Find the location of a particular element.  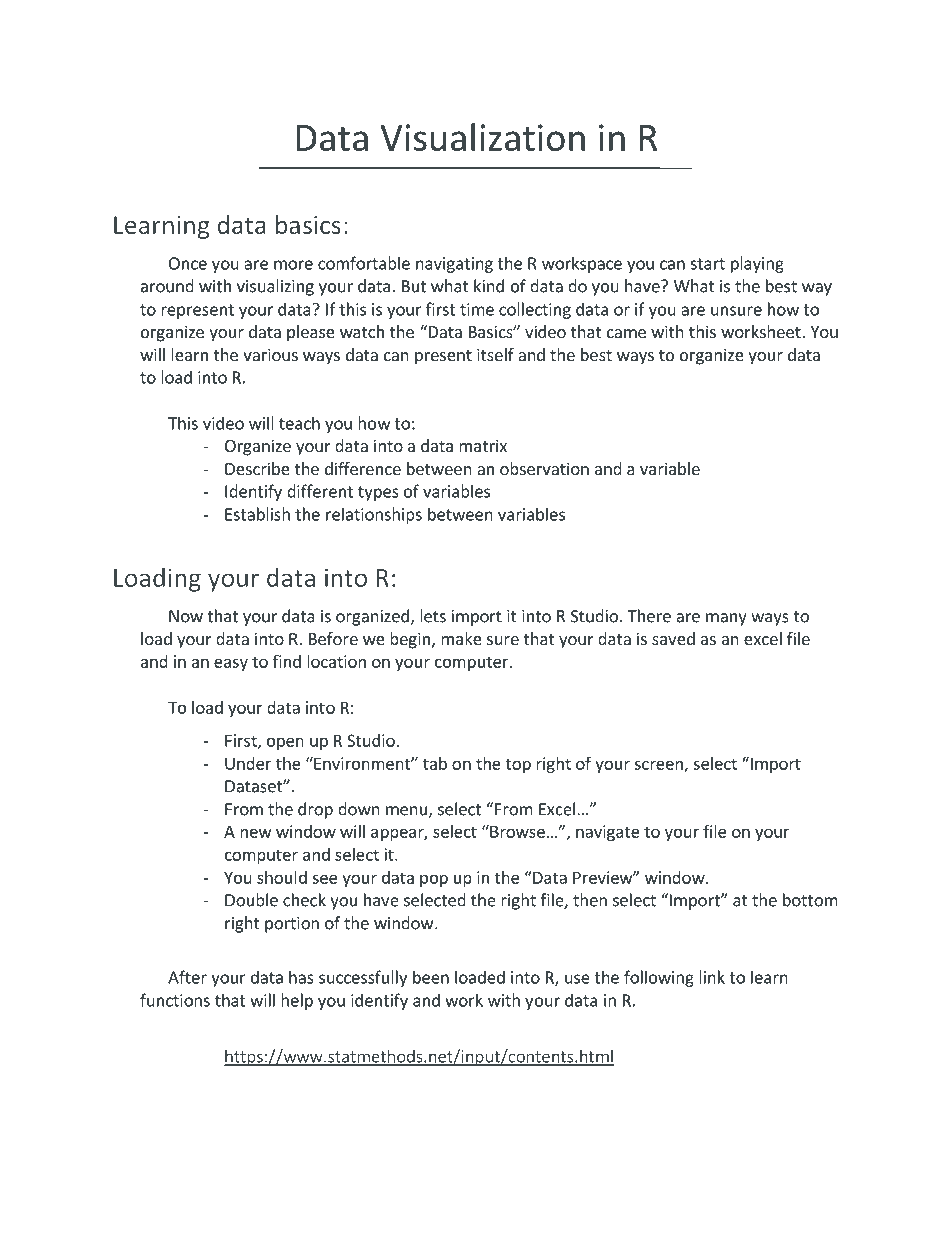

screen is located at coordinates (659, 766).
